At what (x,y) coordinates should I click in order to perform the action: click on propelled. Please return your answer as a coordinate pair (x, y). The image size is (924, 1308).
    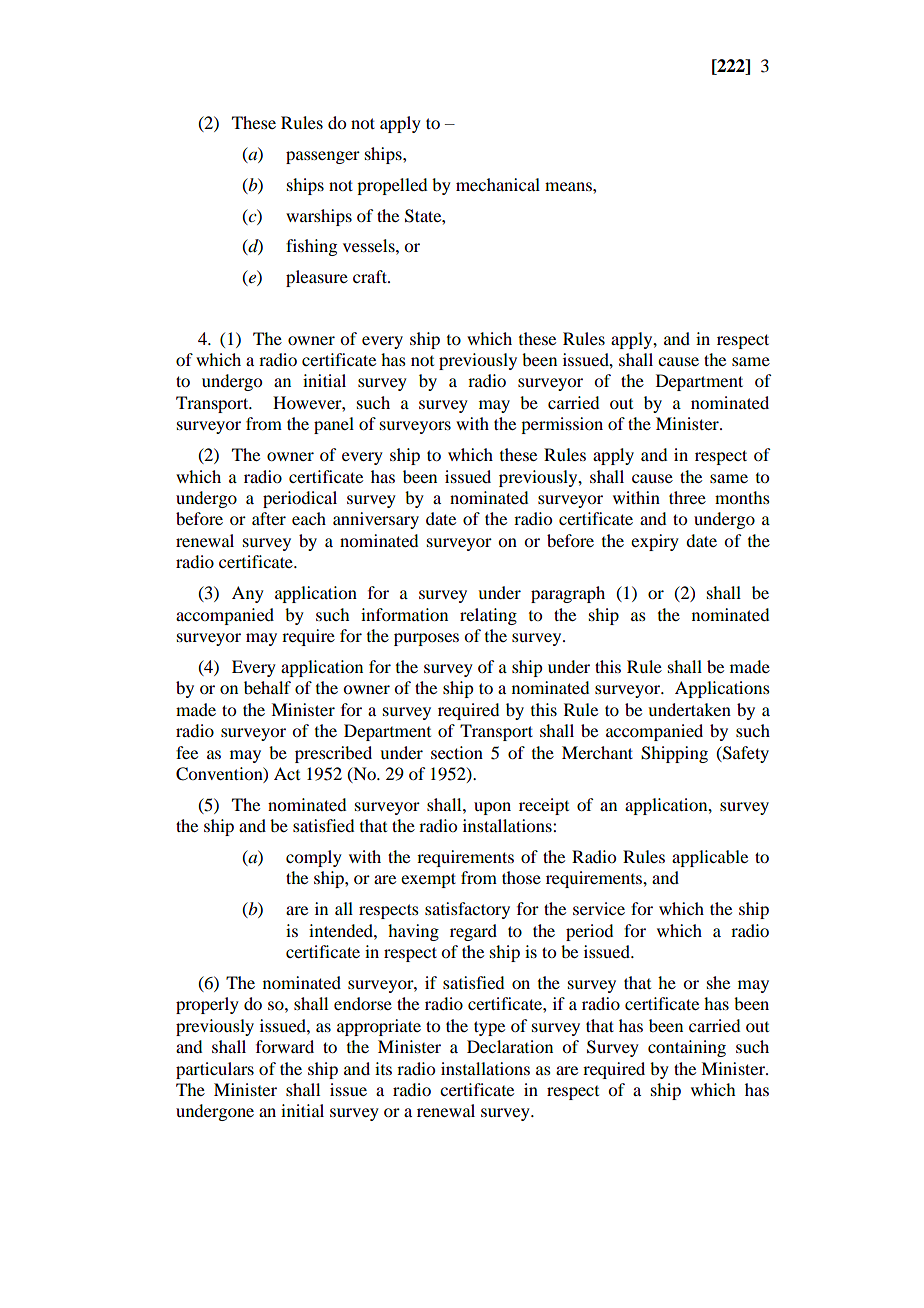
    Looking at the image, I should click on (392, 186).
